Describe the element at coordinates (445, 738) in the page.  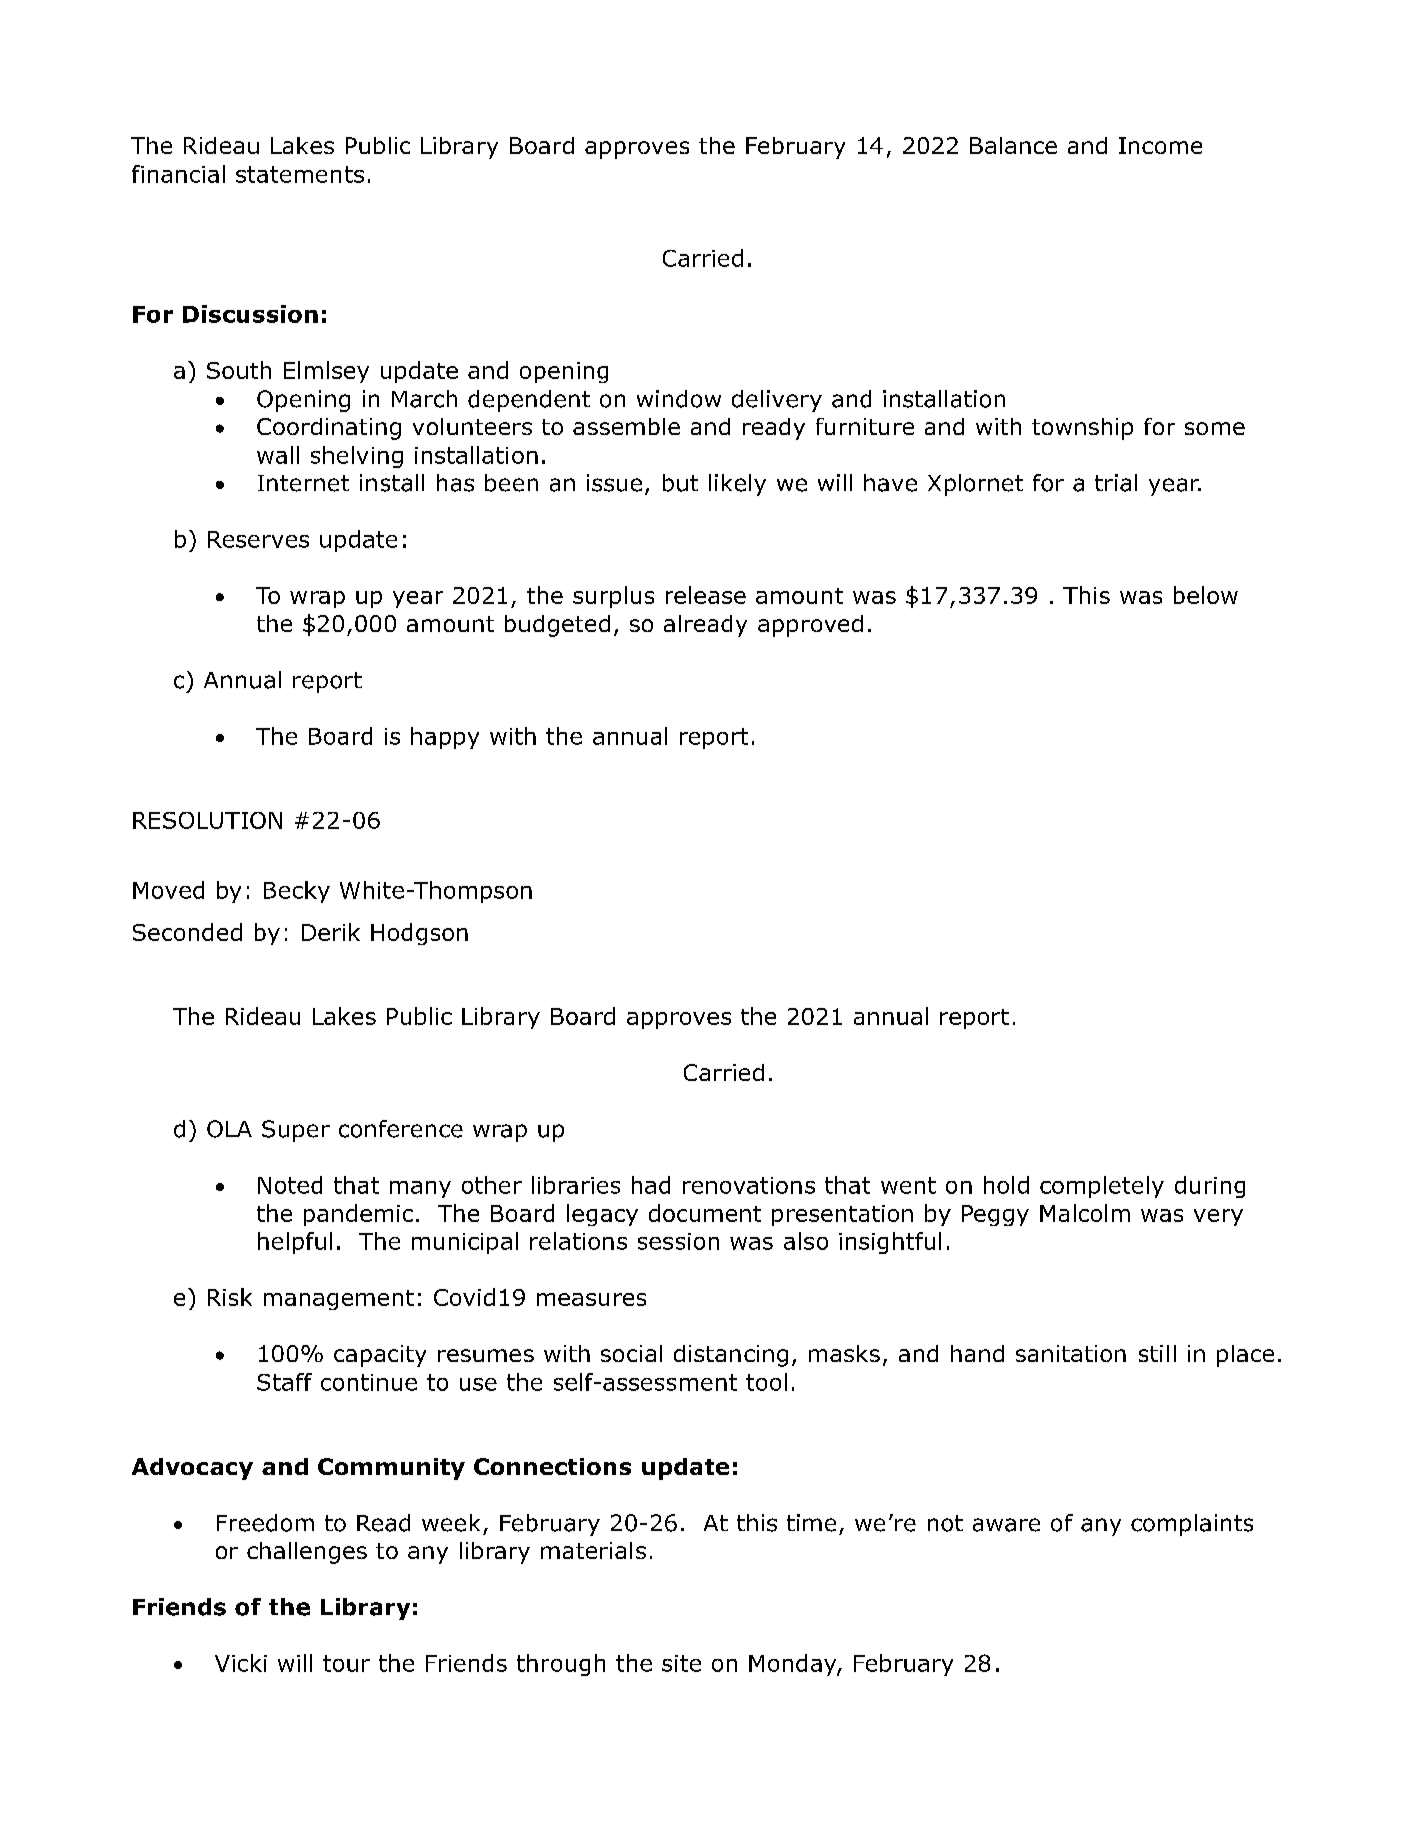
I see `happy` at that location.
